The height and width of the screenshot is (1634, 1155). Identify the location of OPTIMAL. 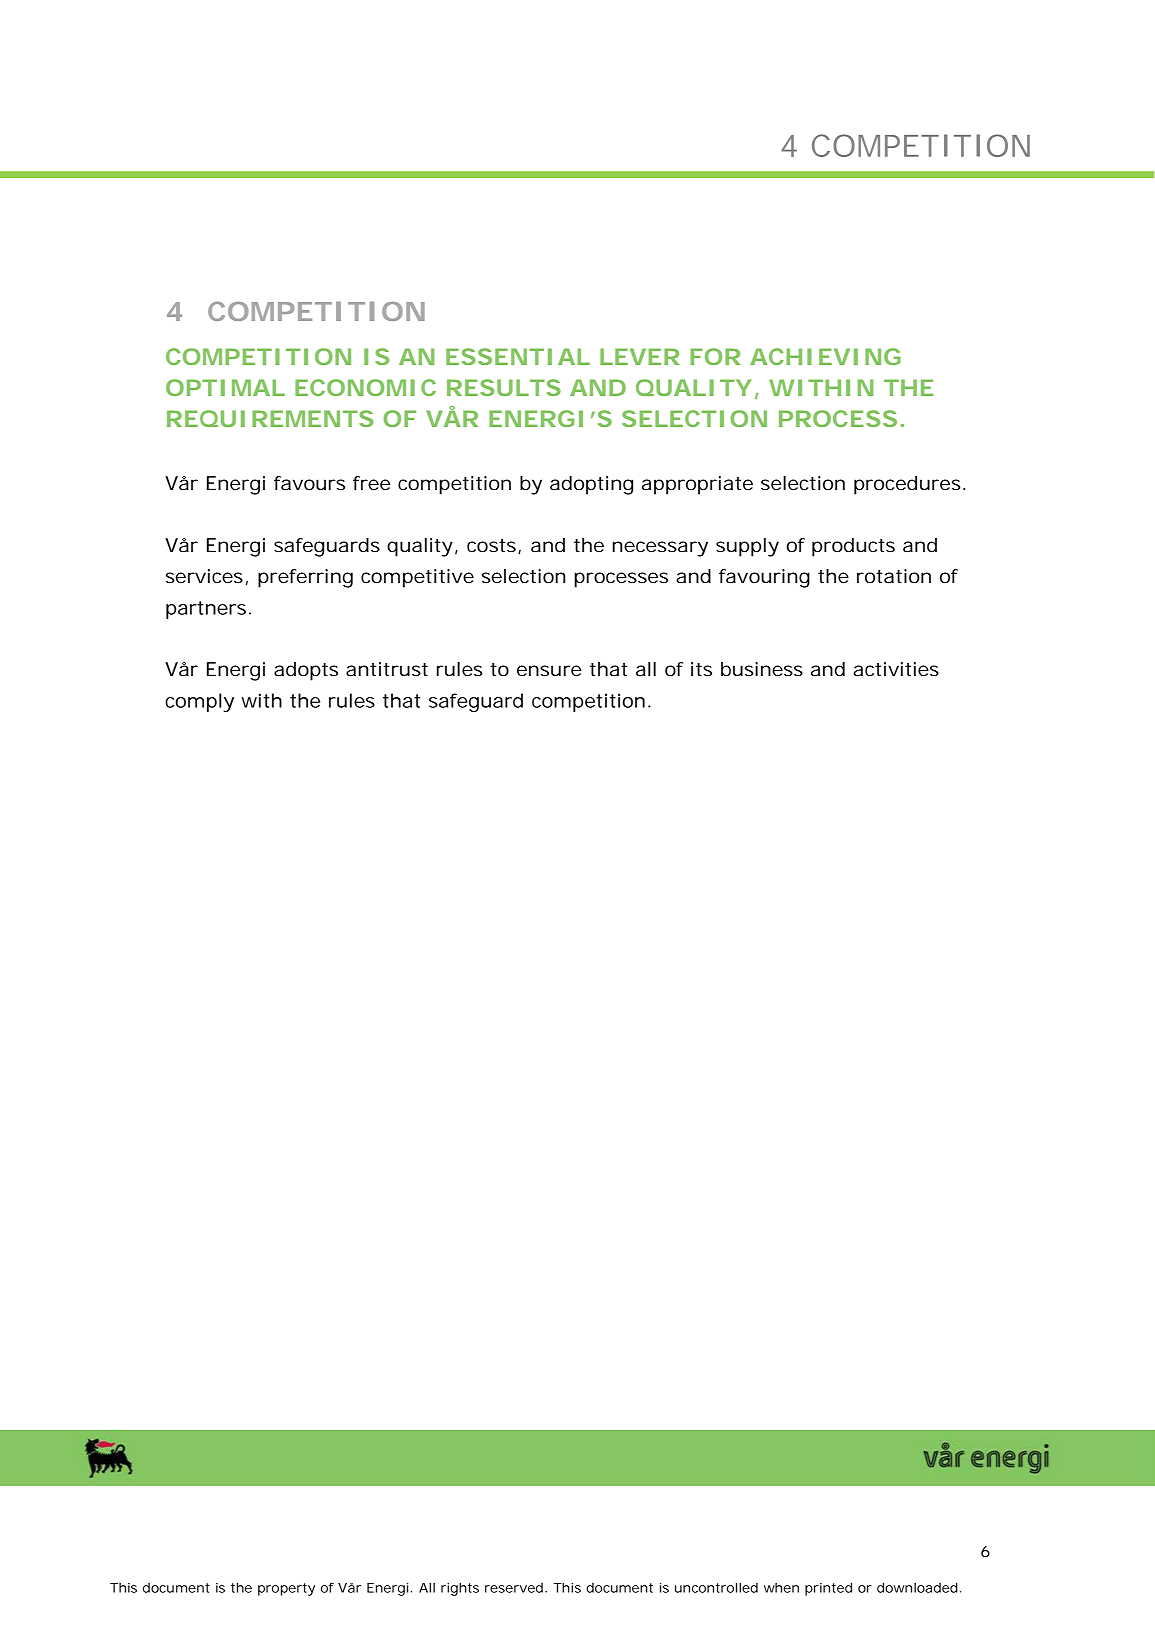
(225, 387).
